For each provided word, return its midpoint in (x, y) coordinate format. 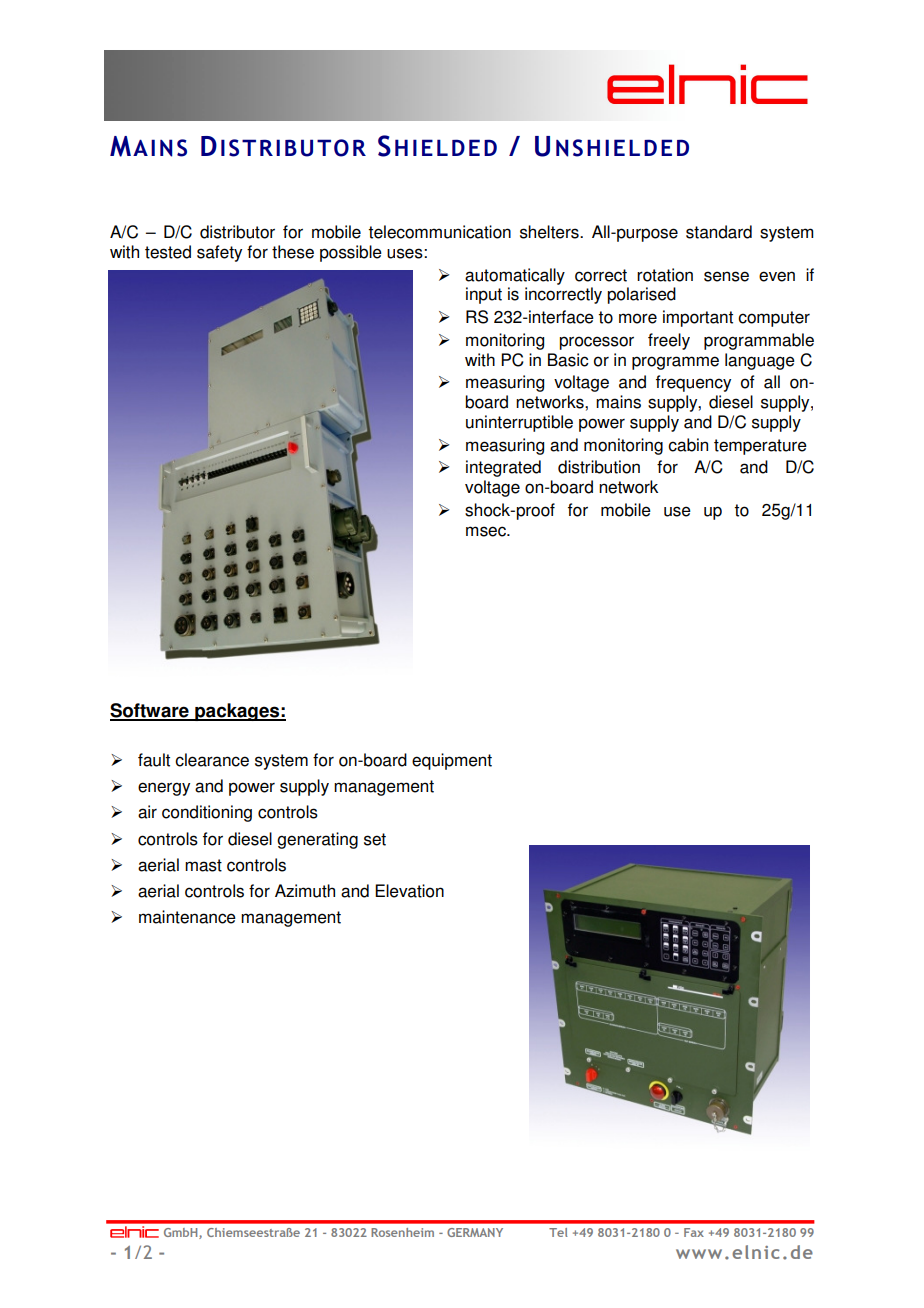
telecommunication (439, 232)
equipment (452, 761)
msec (487, 531)
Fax (694, 1232)
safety (219, 253)
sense (726, 276)
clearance (212, 760)
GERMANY (475, 1232)
